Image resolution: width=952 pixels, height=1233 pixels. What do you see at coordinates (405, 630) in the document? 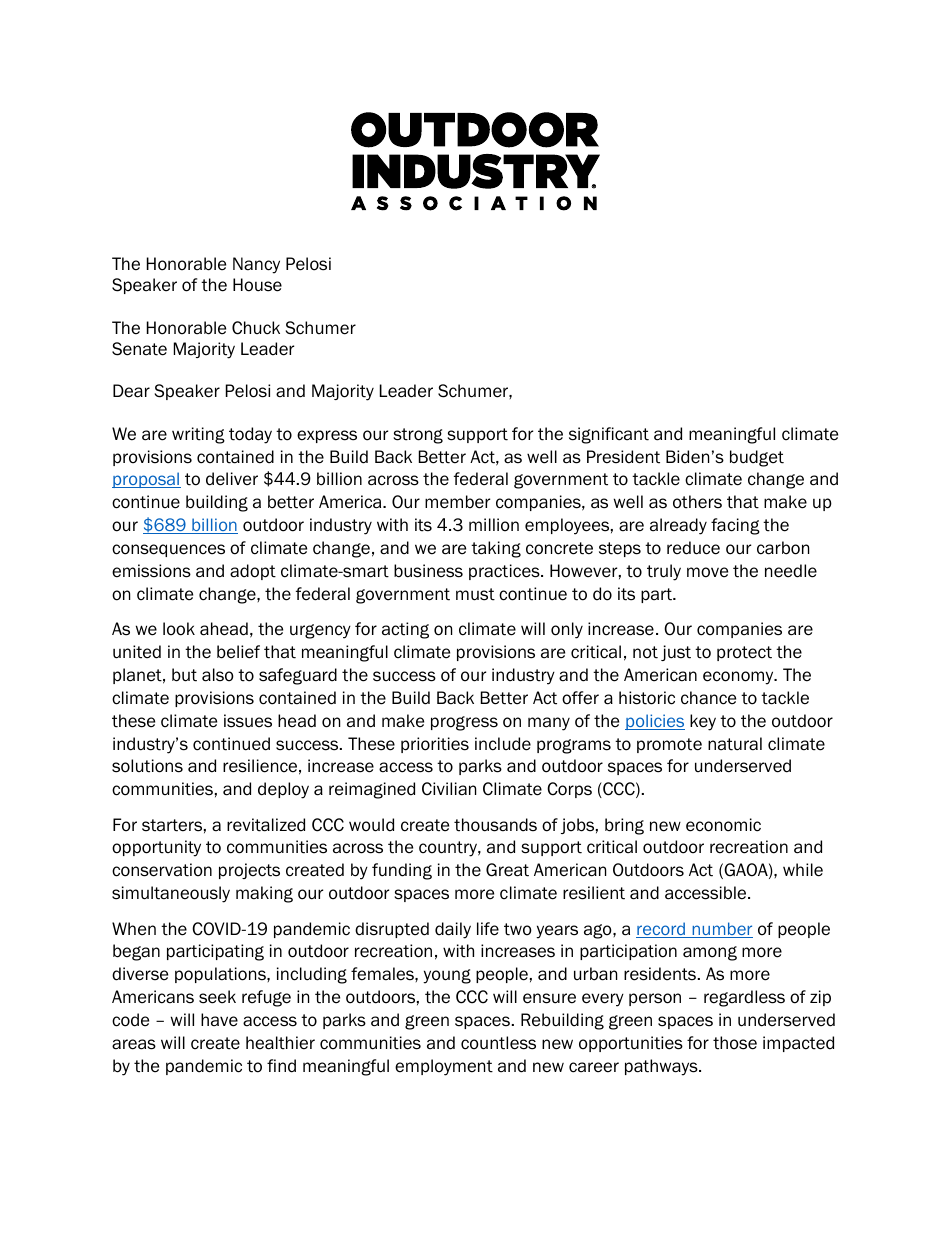
I see `acting` at bounding box center [405, 630].
